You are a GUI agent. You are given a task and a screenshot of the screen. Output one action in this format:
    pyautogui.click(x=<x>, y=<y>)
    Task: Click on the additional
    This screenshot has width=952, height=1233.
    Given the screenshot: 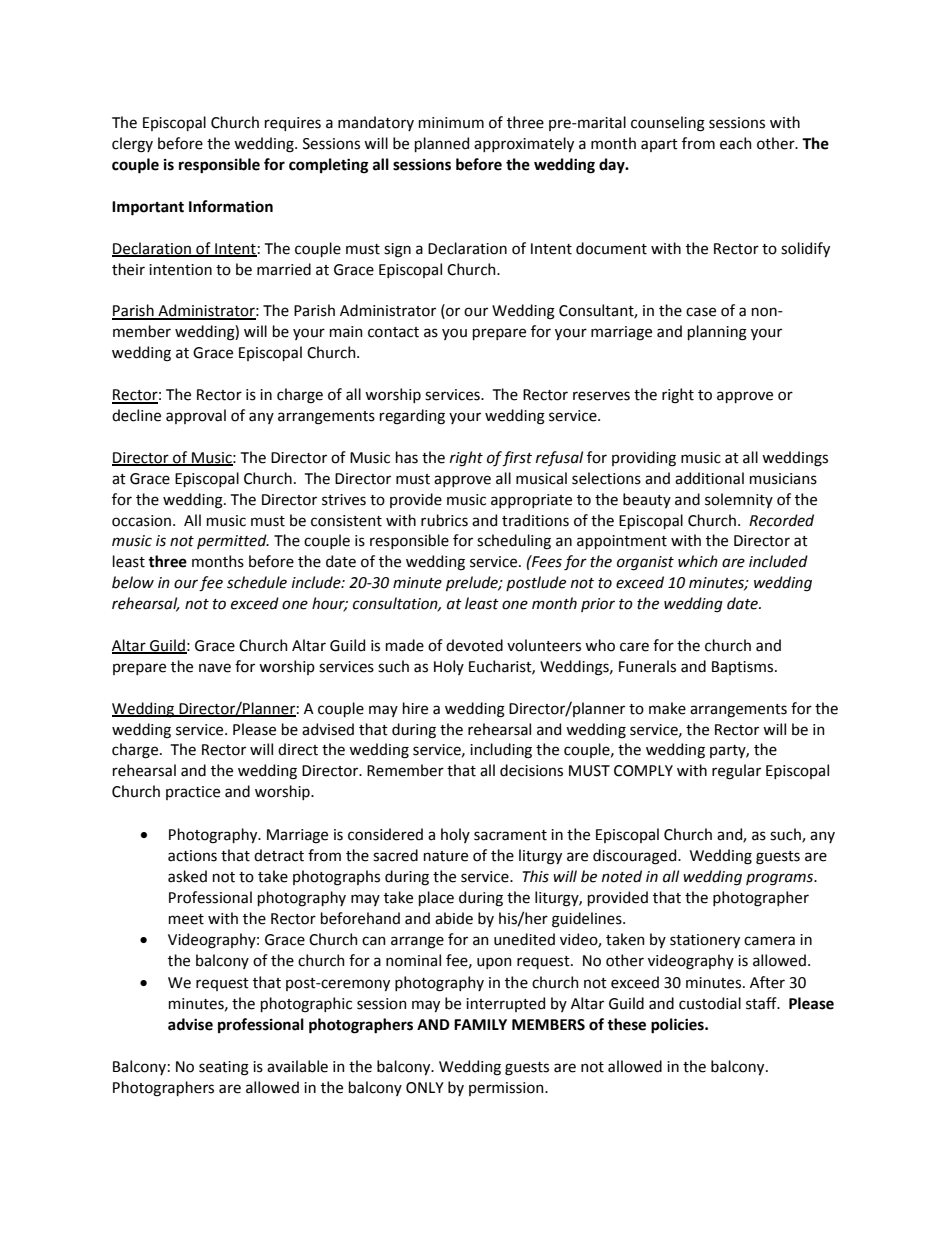 What is the action you would take?
    pyautogui.click(x=709, y=478)
